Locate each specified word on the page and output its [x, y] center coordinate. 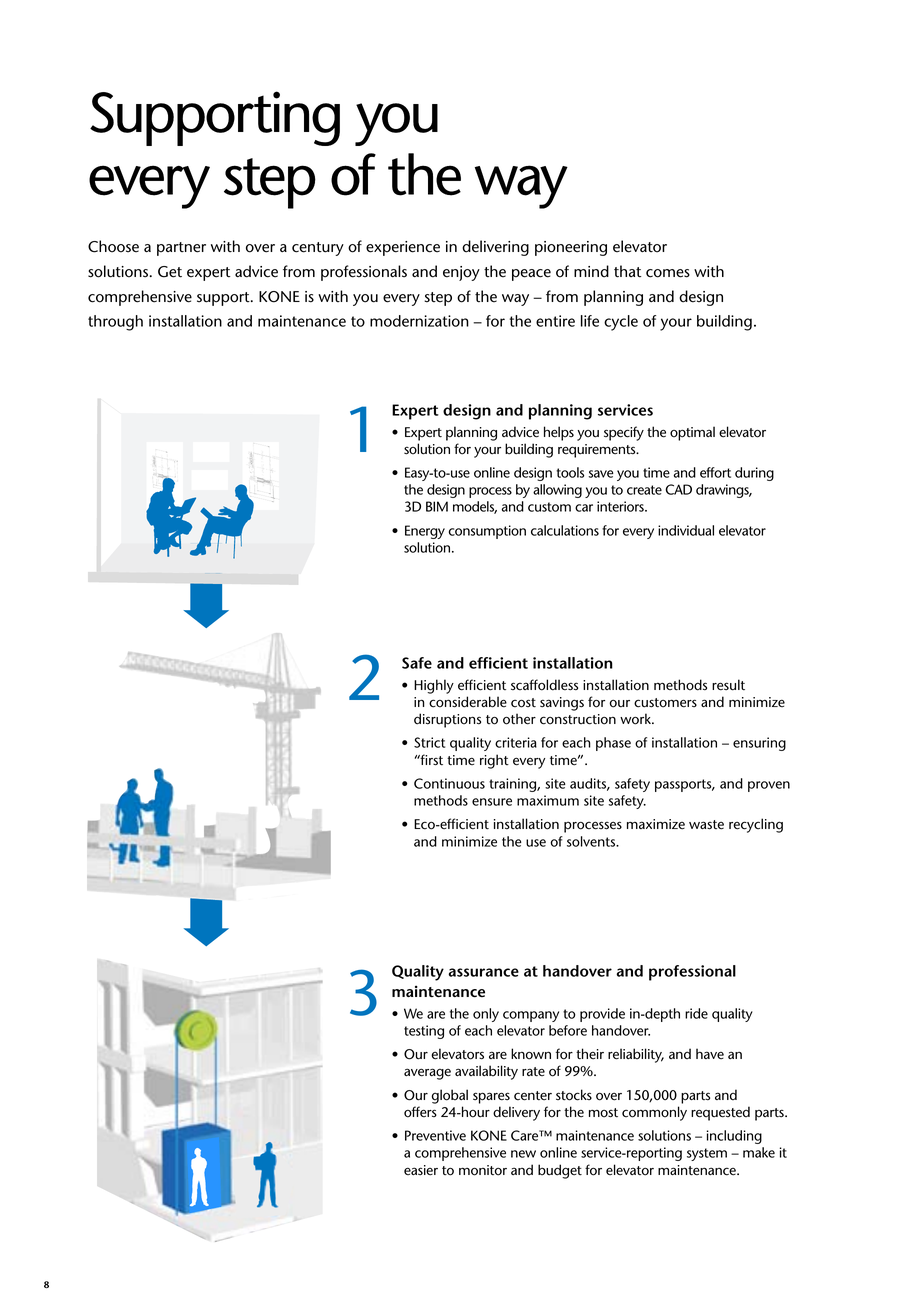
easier [421, 1170]
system [707, 1154]
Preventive [435, 1135]
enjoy [461, 273]
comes [668, 273]
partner [181, 249]
